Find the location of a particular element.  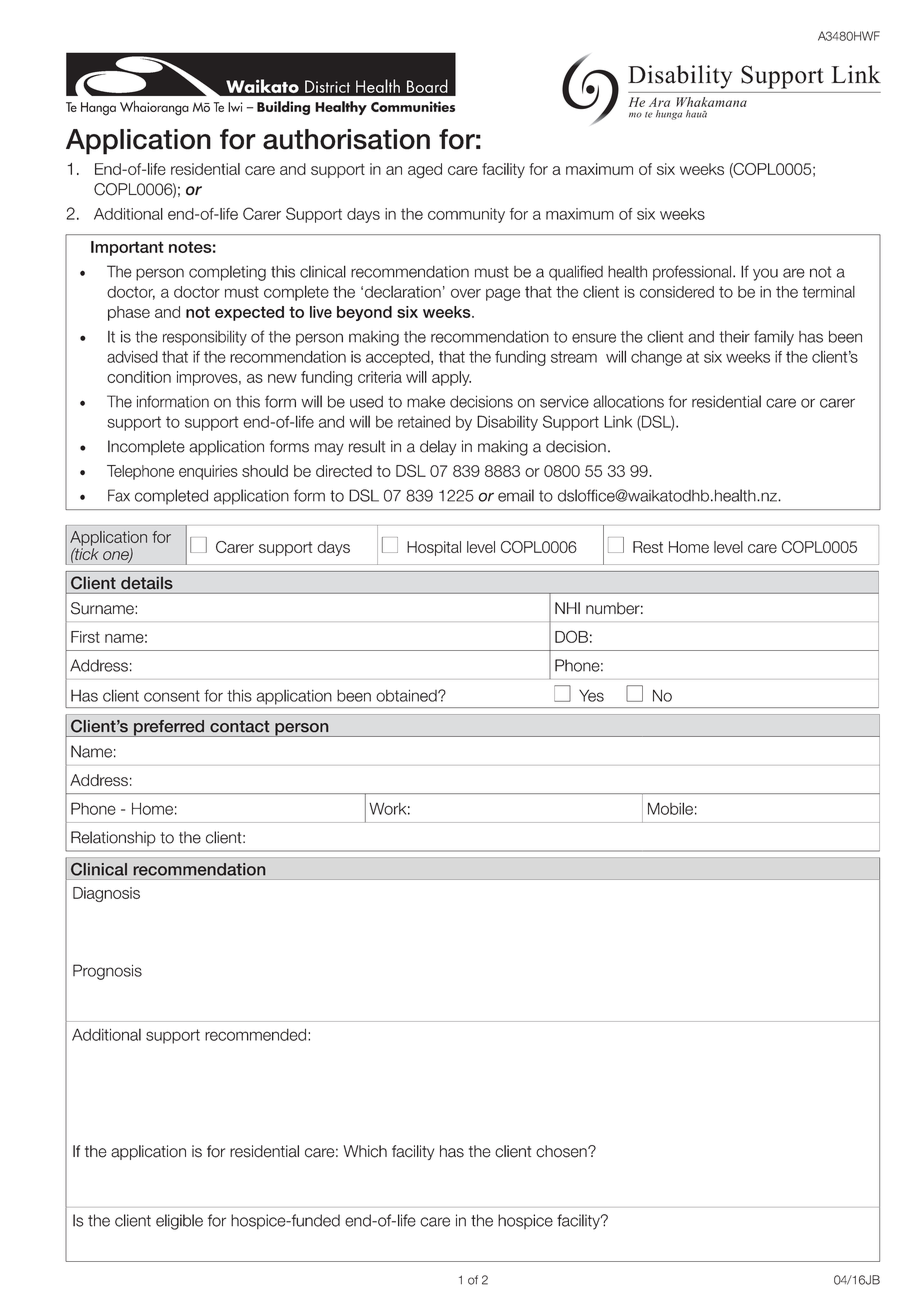

Yes is located at coordinates (591, 695).
